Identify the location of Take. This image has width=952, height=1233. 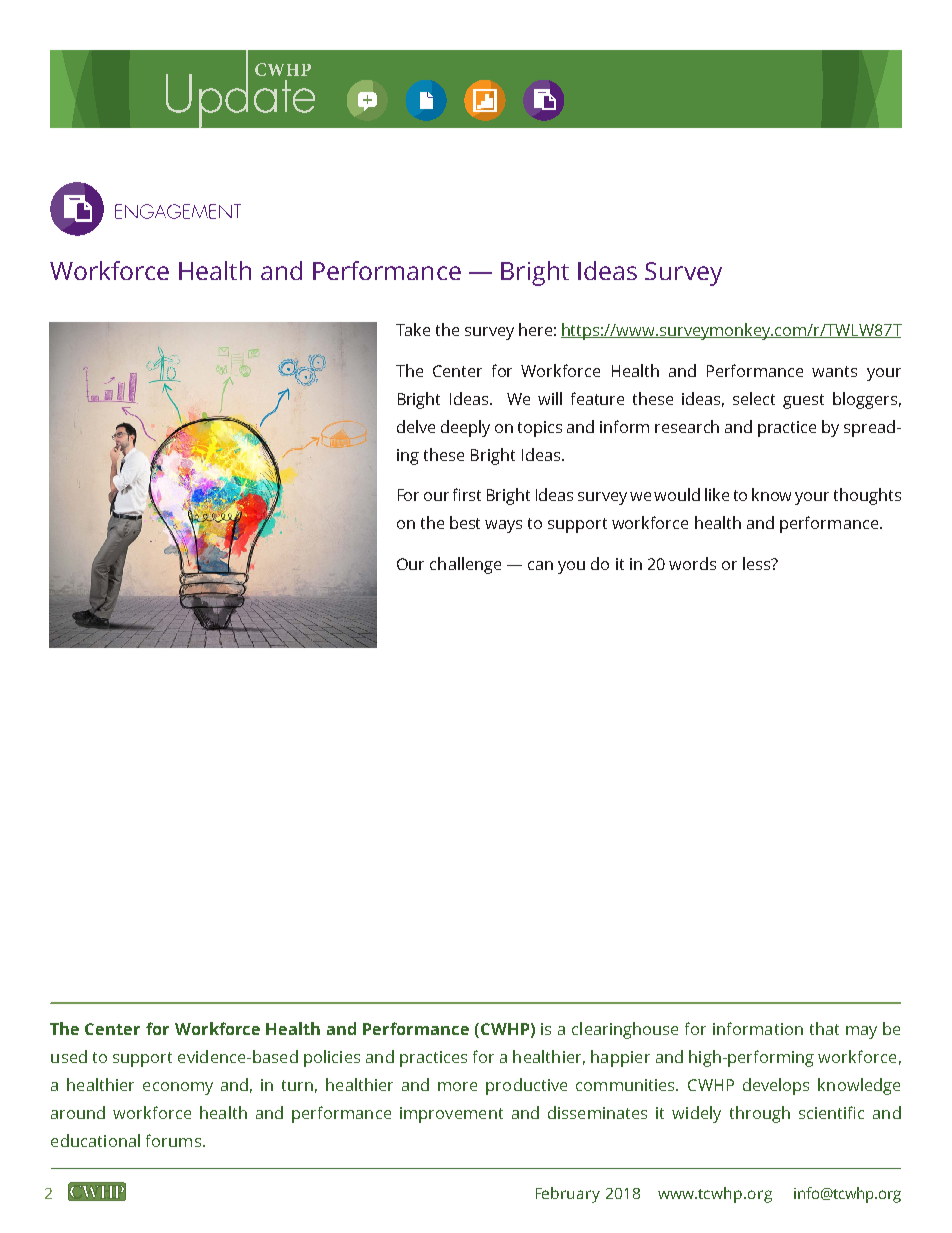
(413, 329).
